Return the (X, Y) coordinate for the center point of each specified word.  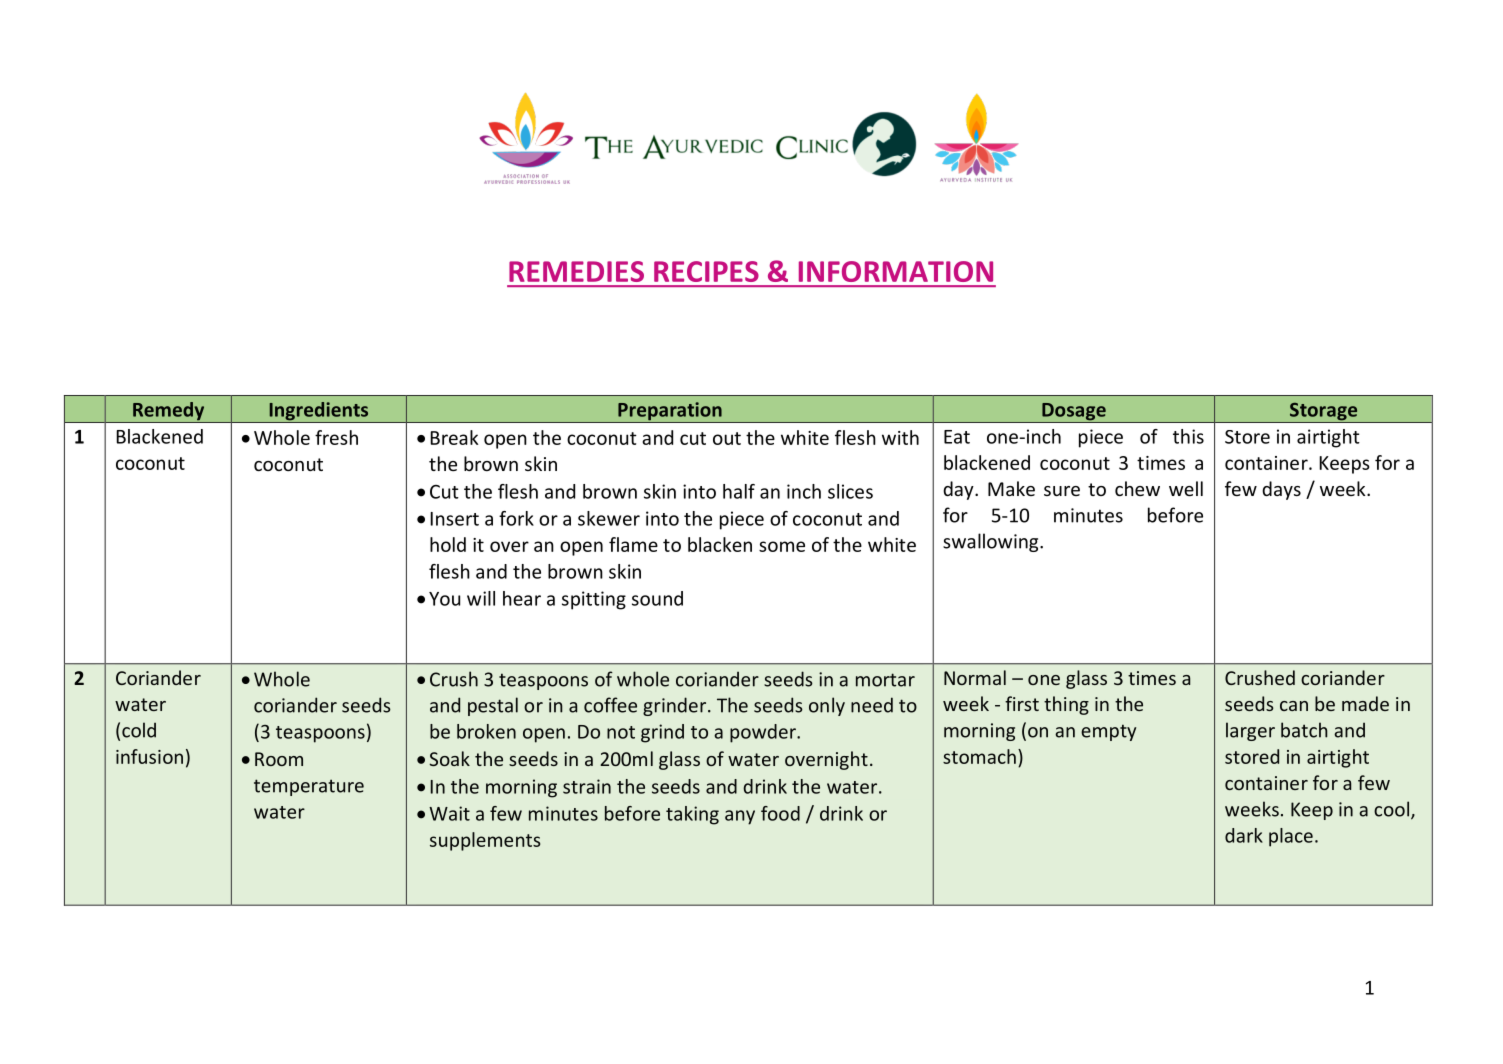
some (782, 546)
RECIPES (706, 271)
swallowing (992, 542)
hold (448, 544)
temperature (309, 787)
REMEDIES (576, 271)
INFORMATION (896, 271)
